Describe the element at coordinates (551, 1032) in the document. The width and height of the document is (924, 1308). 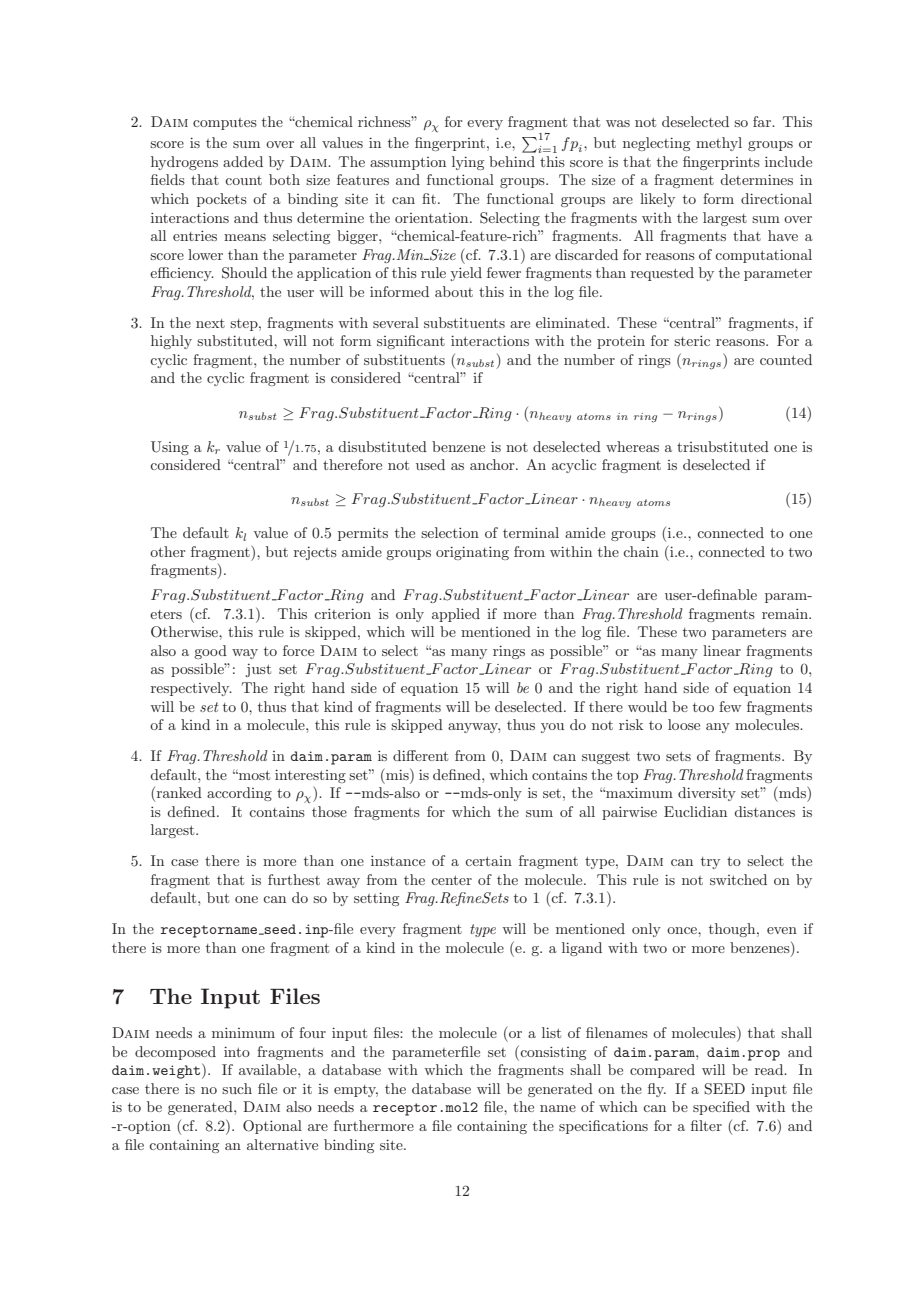
I see `list` at that location.
